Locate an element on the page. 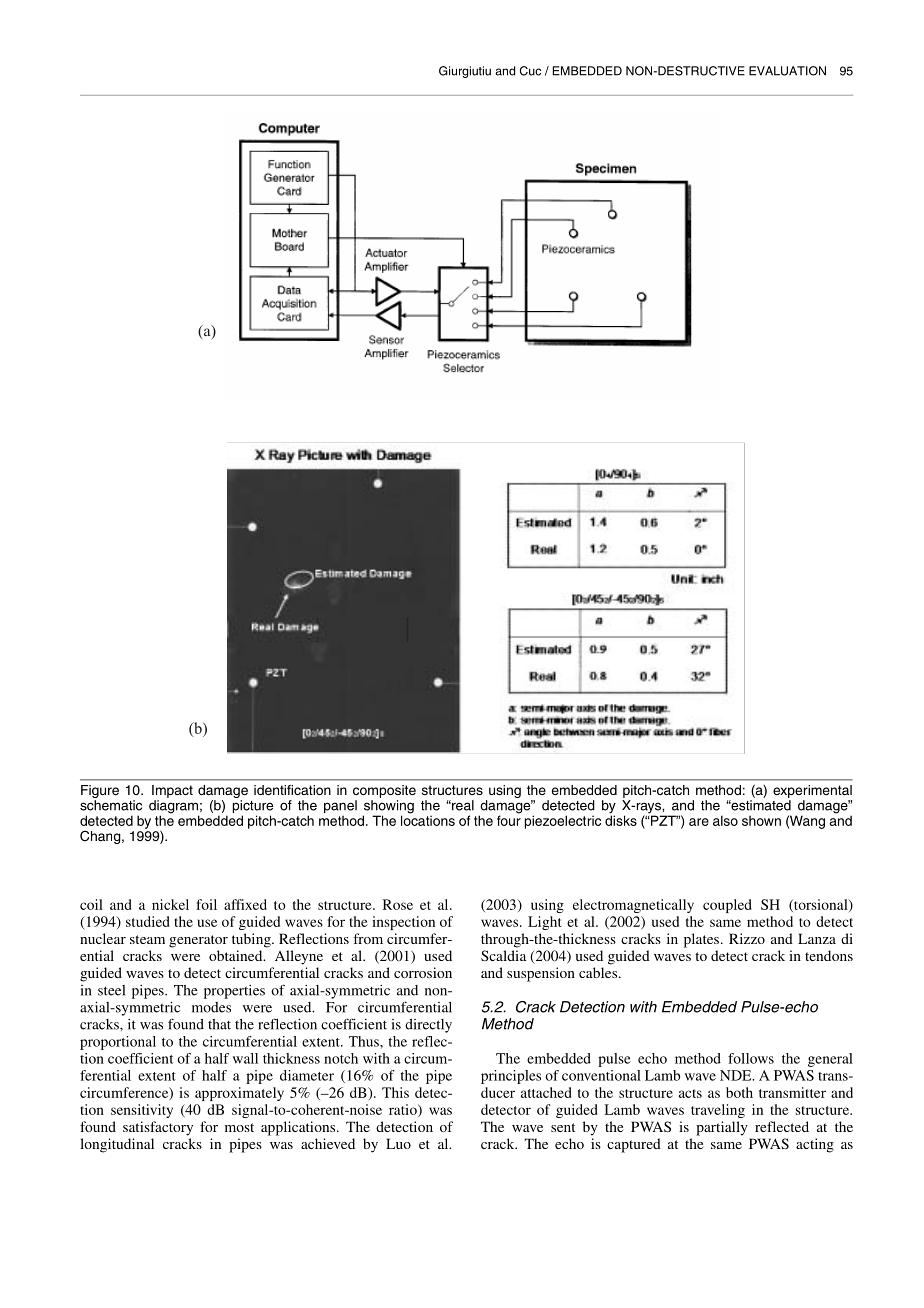  corrosion is located at coordinates (423, 972).
